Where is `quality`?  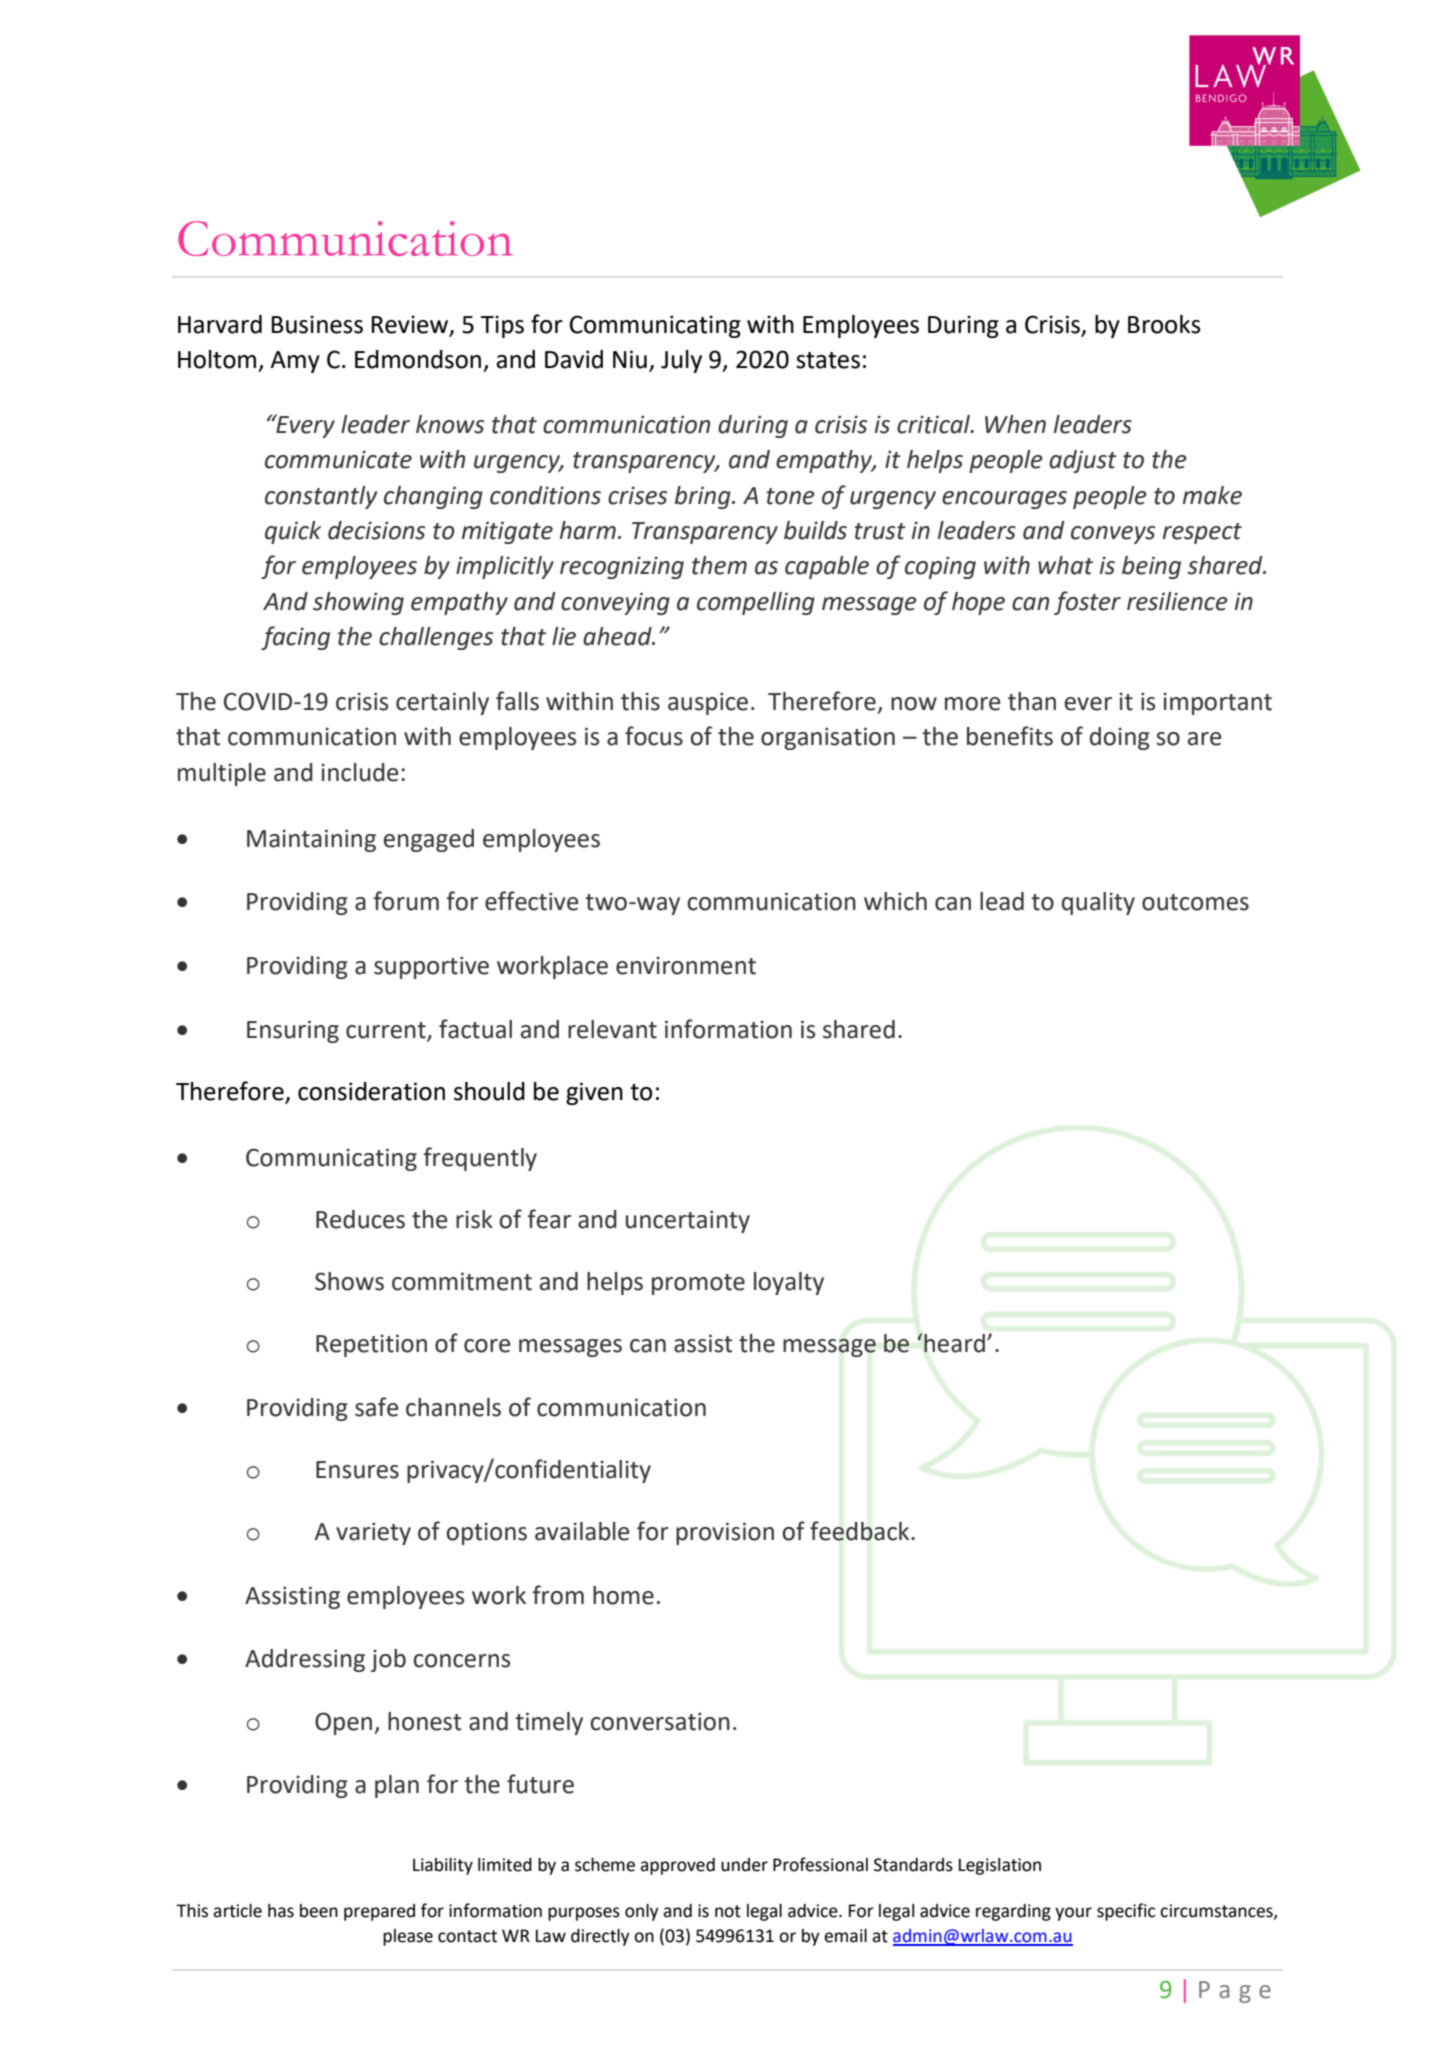 quality is located at coordinates (1098, 903).
